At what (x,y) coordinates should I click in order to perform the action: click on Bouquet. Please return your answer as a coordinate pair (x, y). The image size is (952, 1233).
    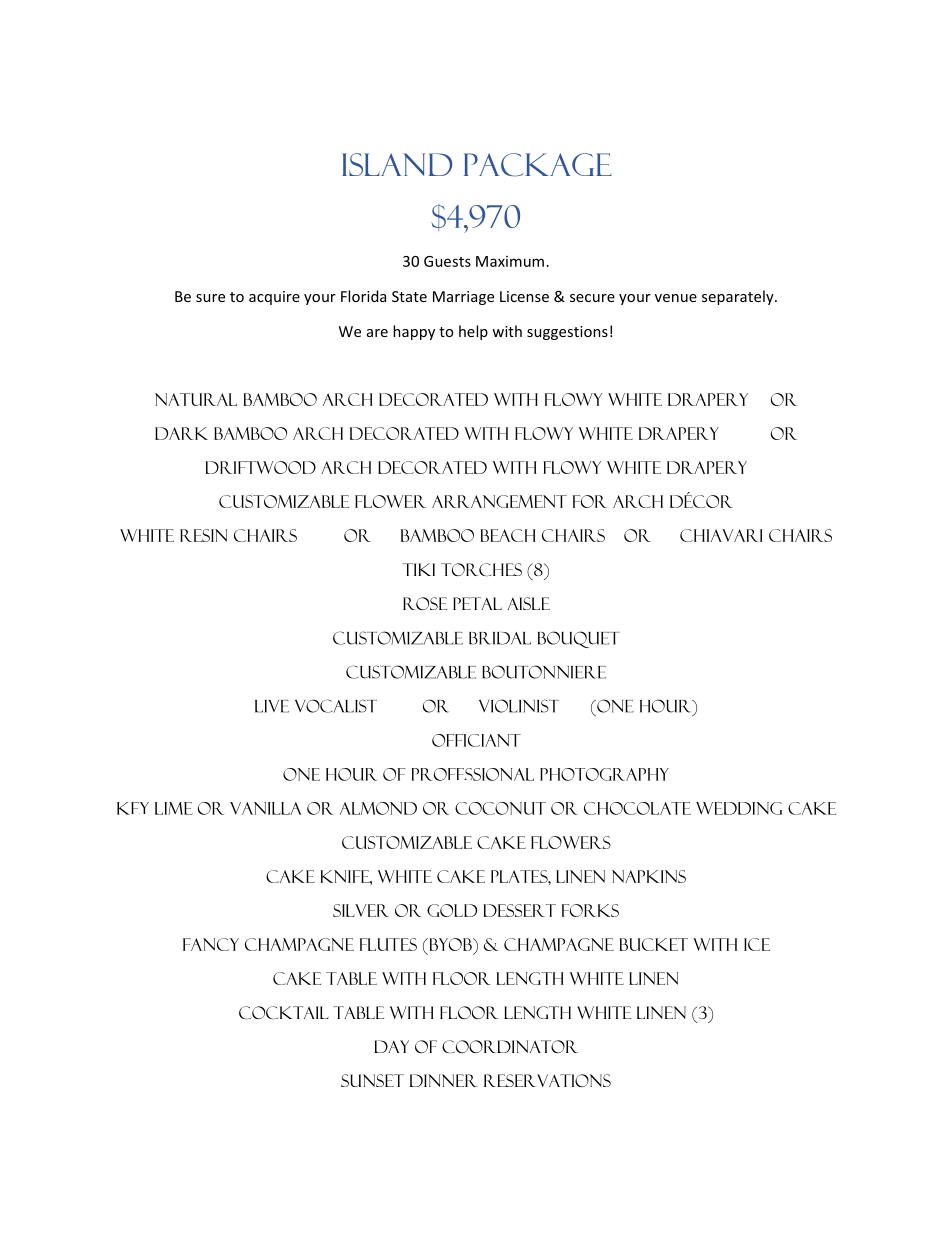
    Looking at the image, I should click on (579, 639).
